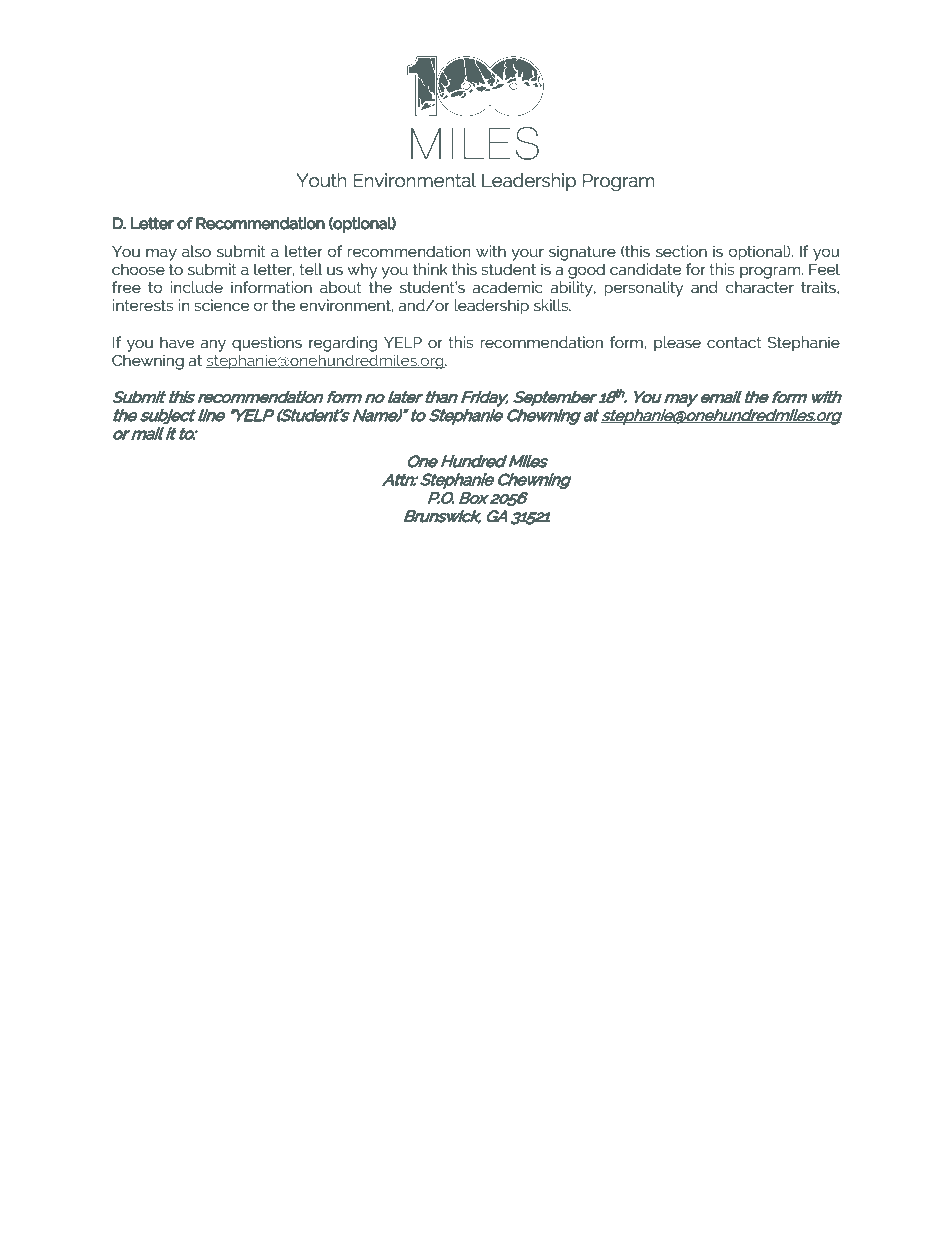 This screenshot has height=1233, width=952. What do you see at coordinates (527, 254) in the screenshot?
I see `your` at bounding box center [527, 254].
